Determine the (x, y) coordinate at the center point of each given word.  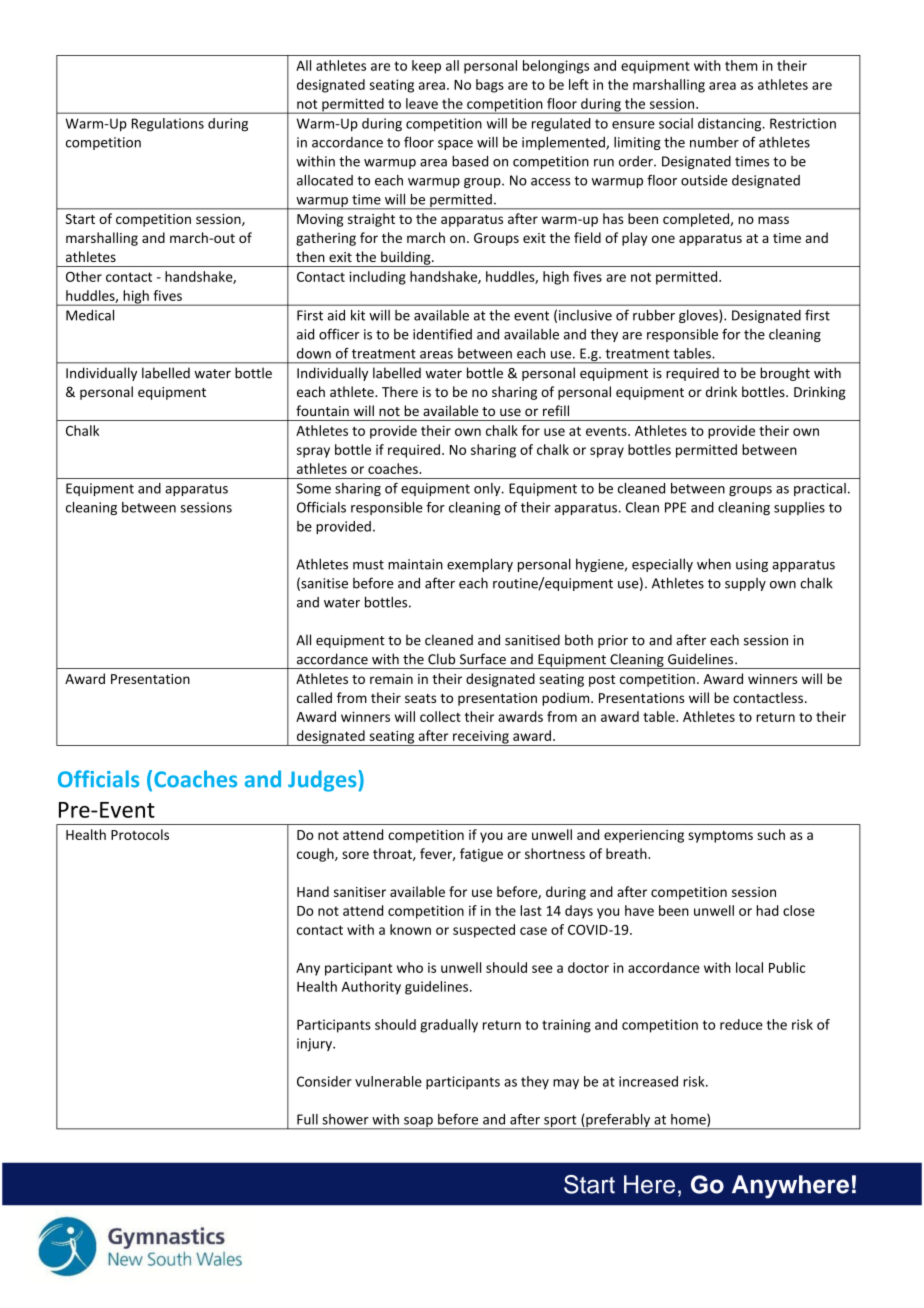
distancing (731, 125)
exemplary (480, 565)
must (368, 565)
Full (307, 1119)
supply (745, 584)
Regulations (168, 125)
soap (418, 1123)
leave (422, 103)
